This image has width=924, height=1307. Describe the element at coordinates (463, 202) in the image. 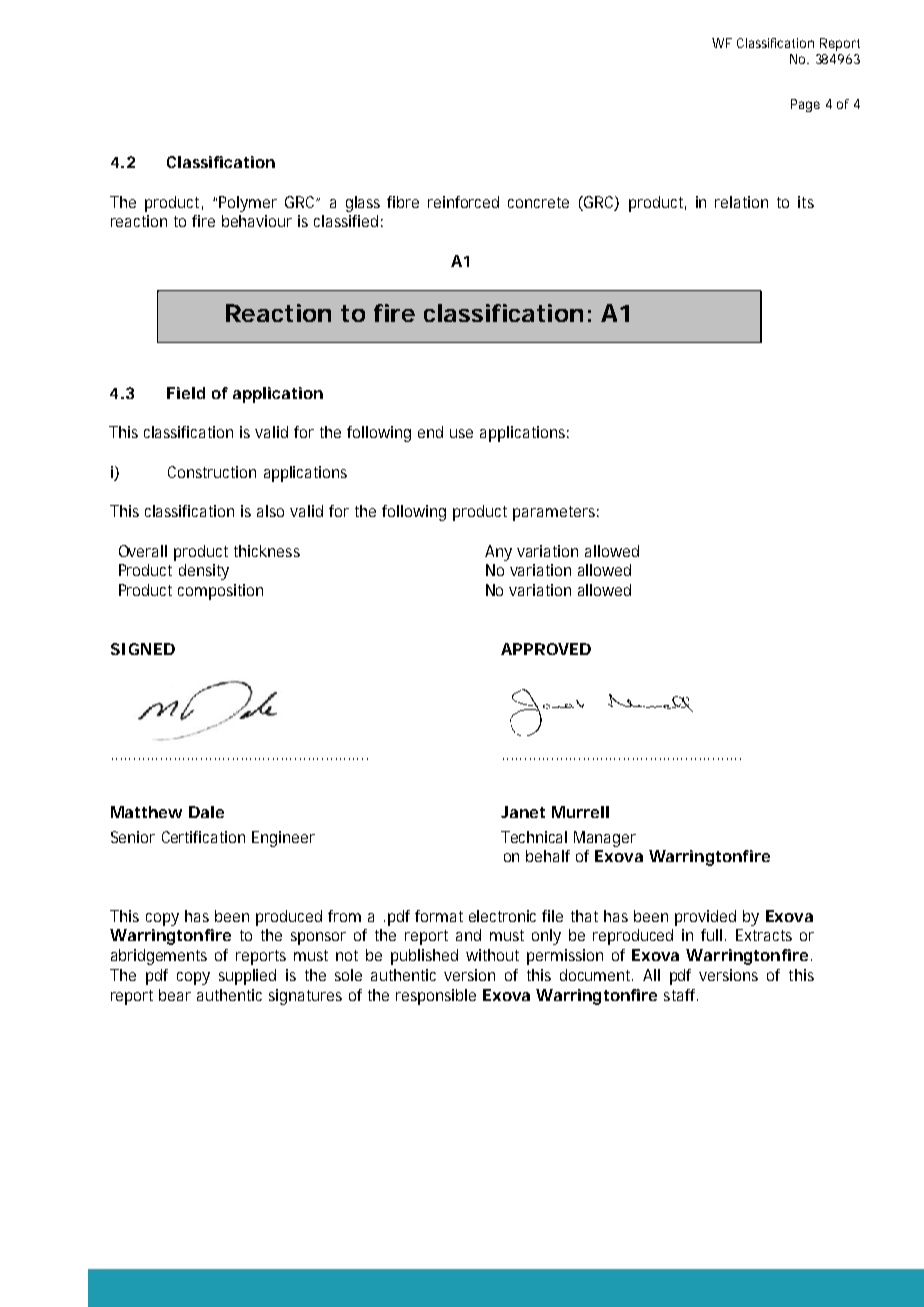

I see `reinforced` at that location.
